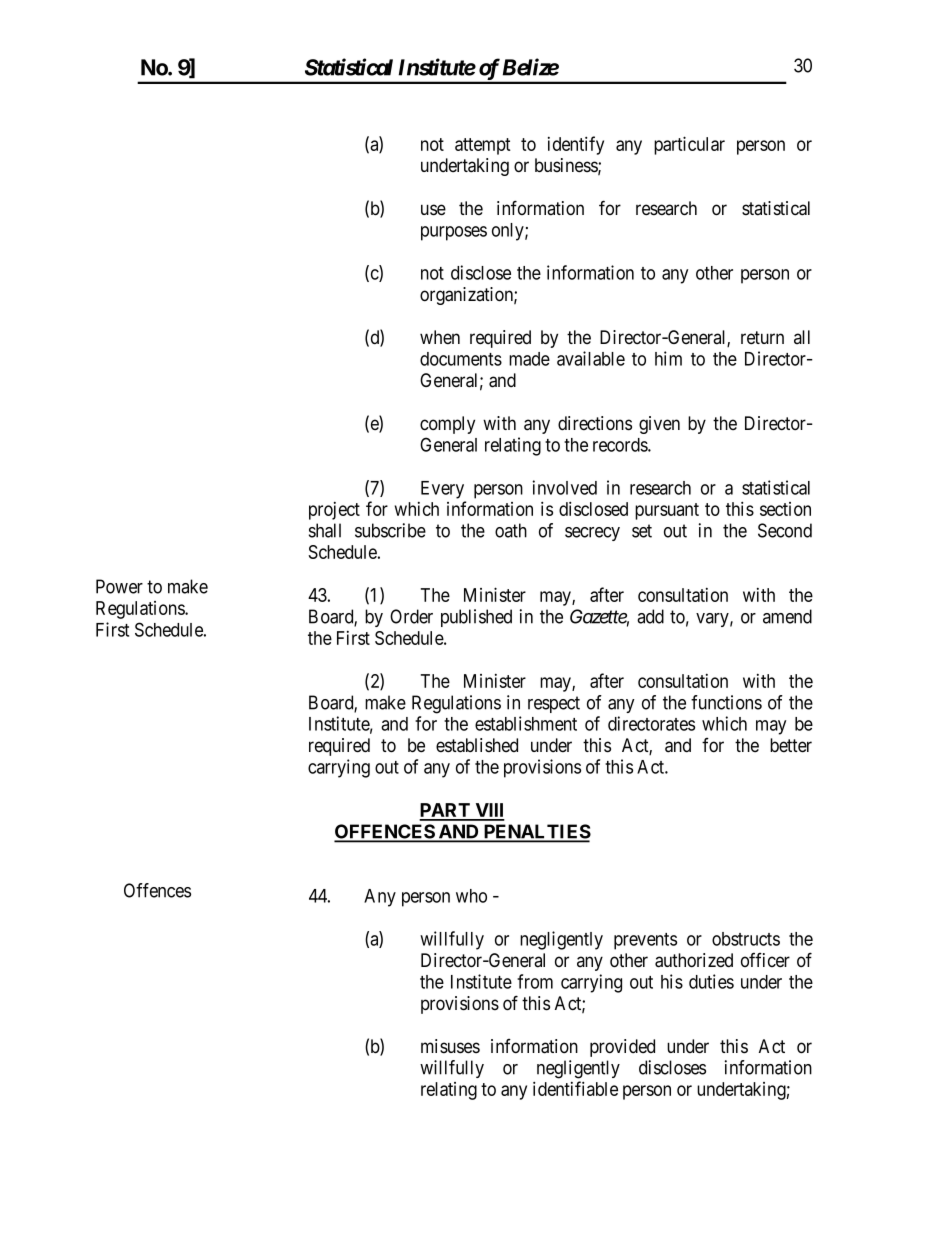 The height and width of the screenshot is (1233, 952). Describe the element at coordinates (454, 233) in the screenshot. I see `purposes` at that location.
